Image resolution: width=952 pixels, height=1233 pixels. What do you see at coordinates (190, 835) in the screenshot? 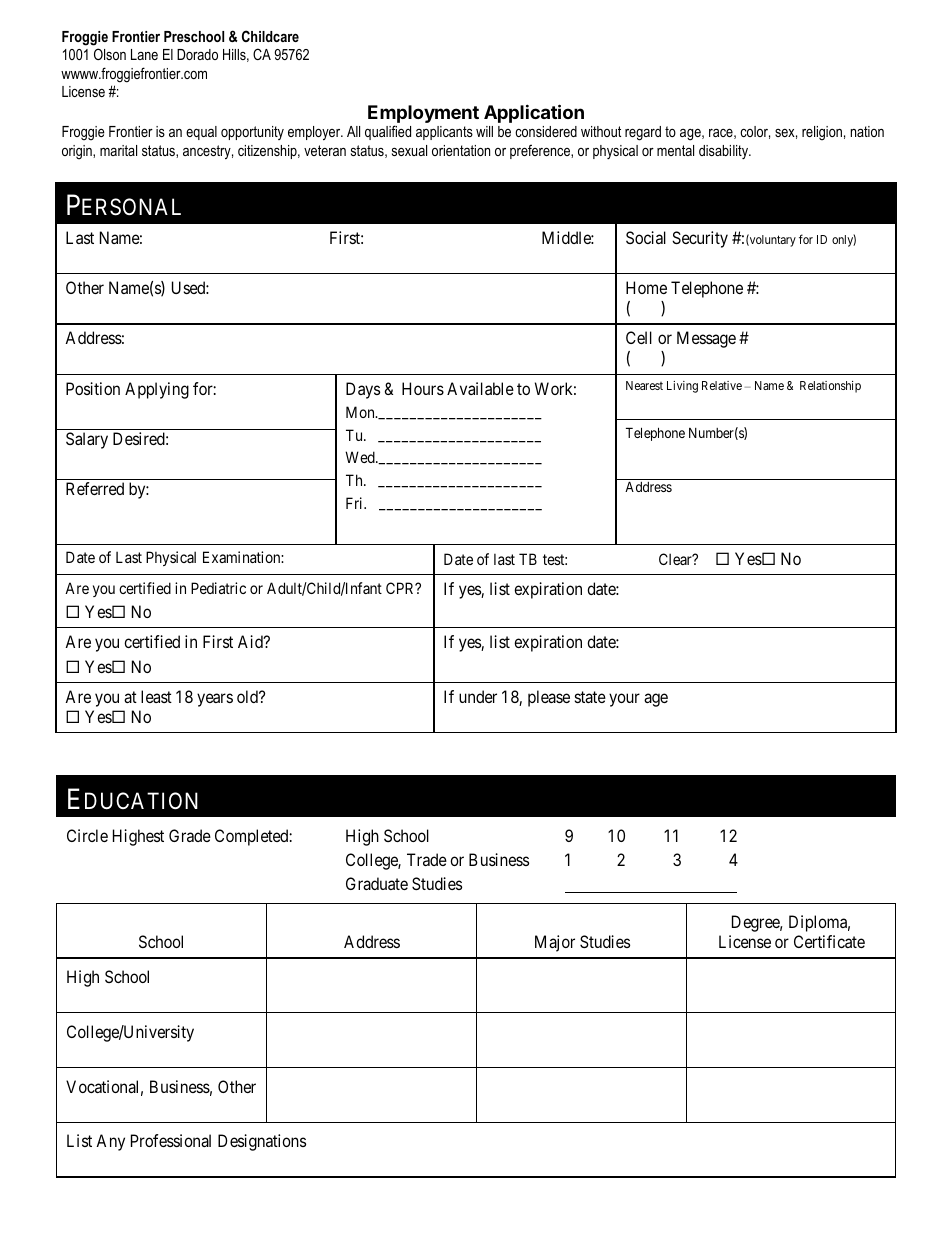
I see `Grade` at bounding box center [190, 835].
